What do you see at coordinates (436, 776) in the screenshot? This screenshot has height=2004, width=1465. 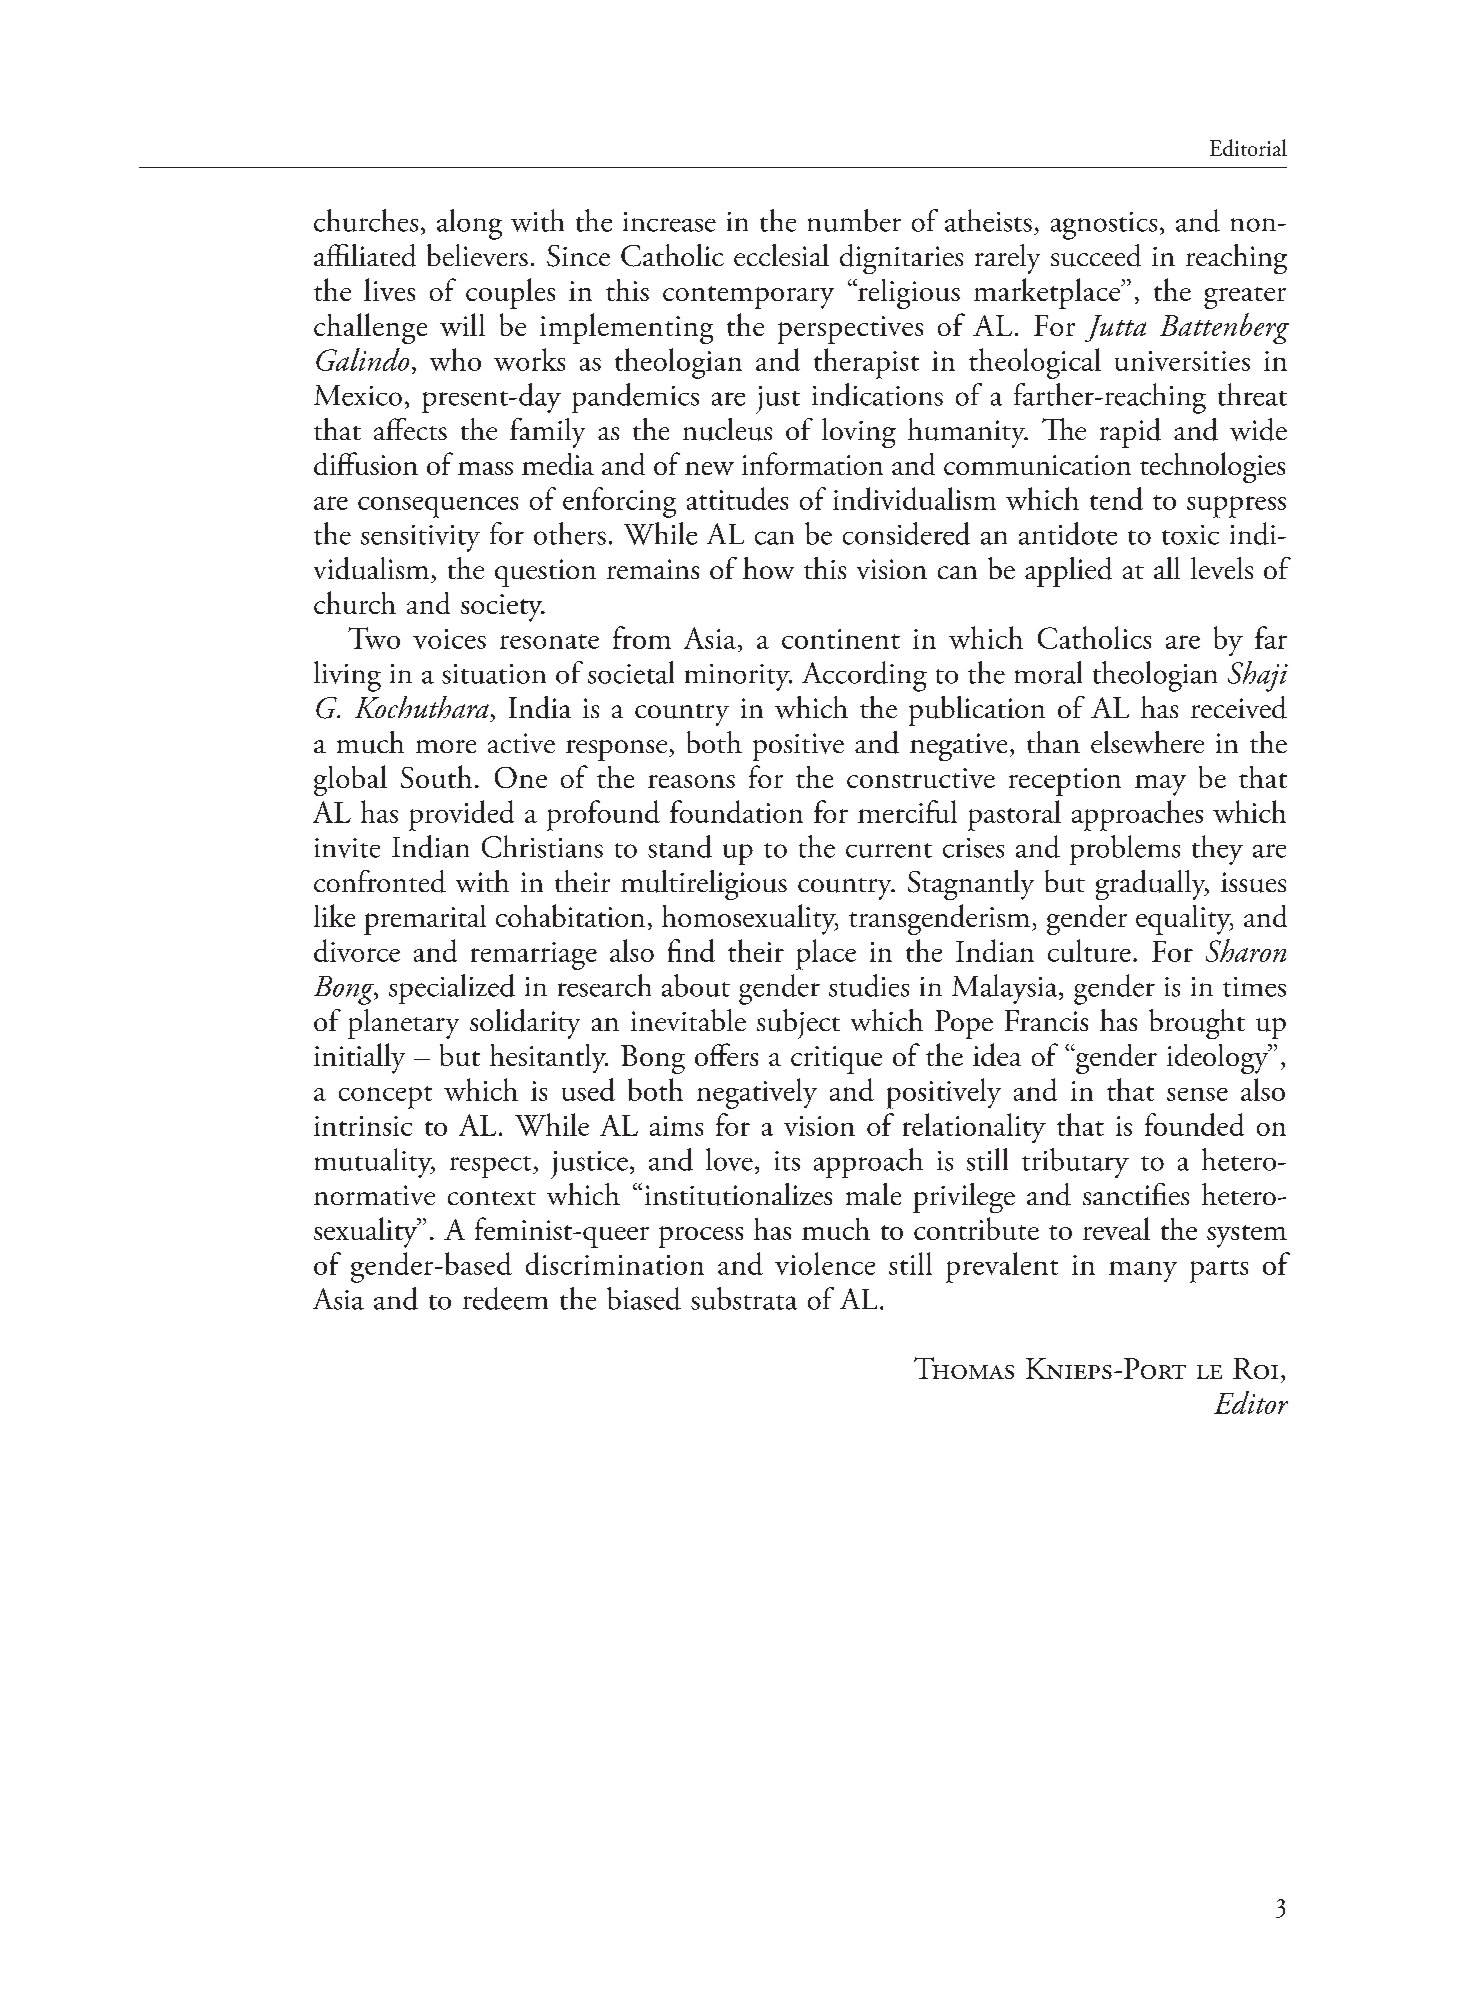 I see `South` at bounding box center [436, 776].
